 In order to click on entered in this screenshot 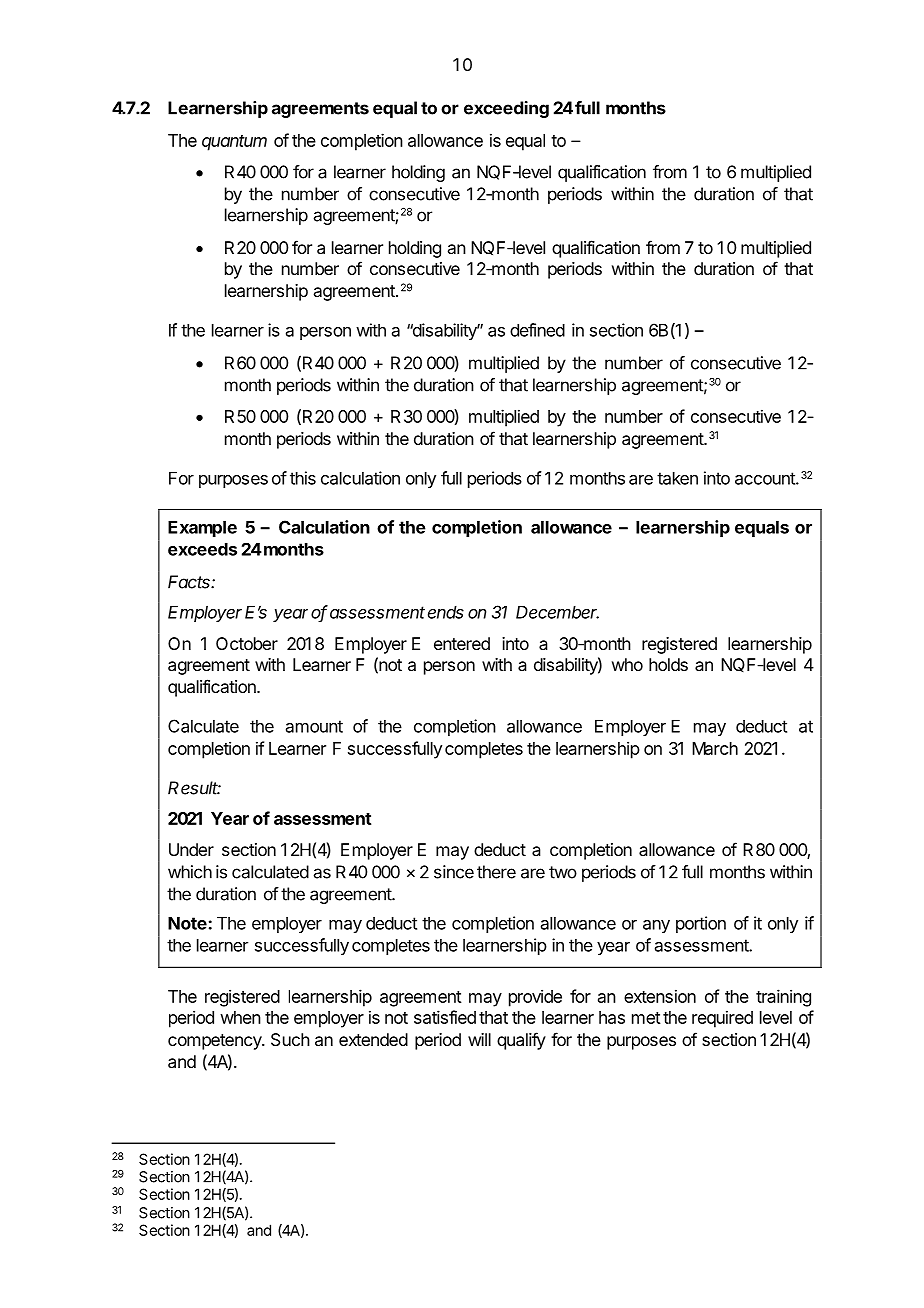, I will do `click(462, 643)`.
